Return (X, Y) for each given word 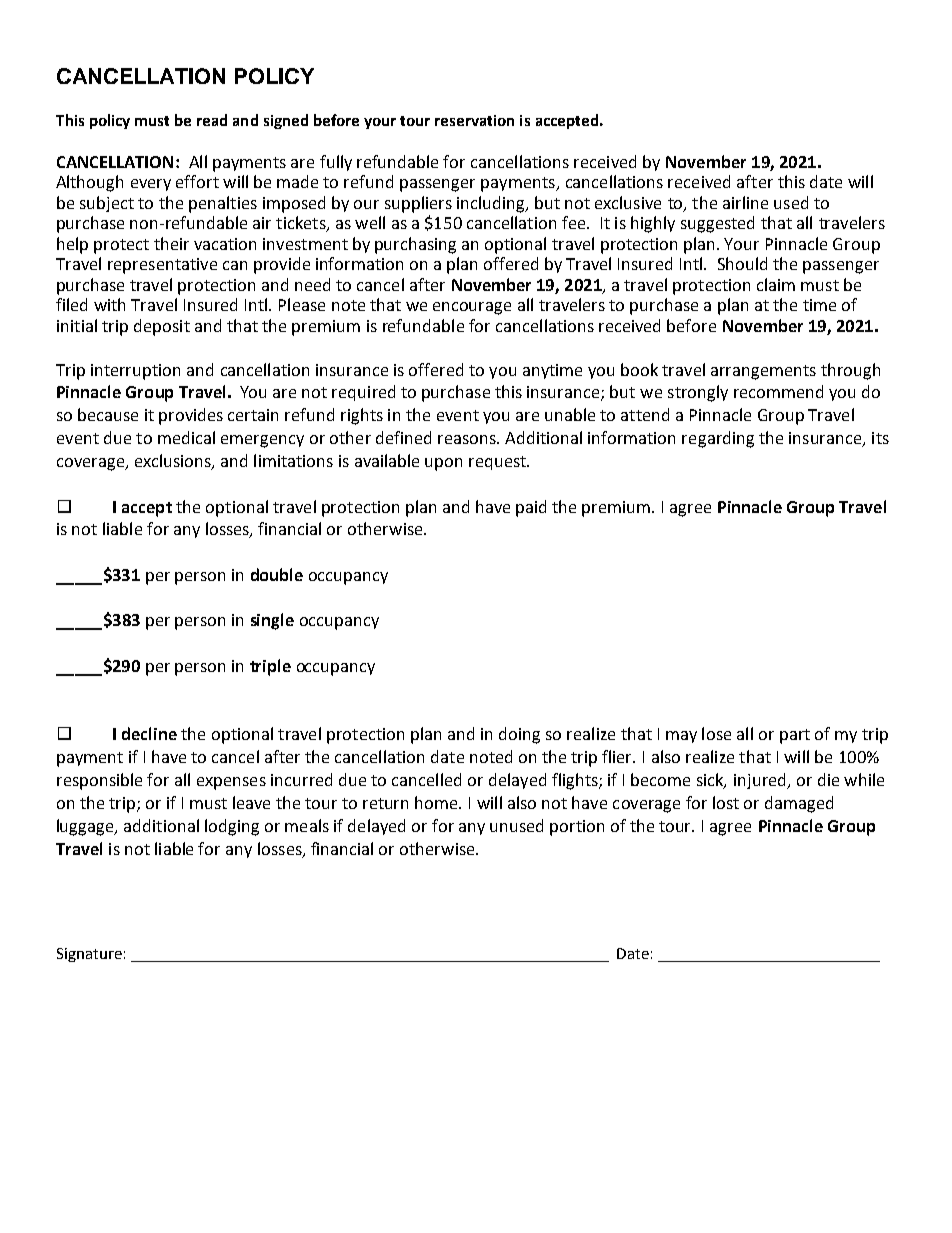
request (499, 463)
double (277, 574)
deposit (162, 327)
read (212, 120)
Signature (89, 955)
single (272, 621)
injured (761, 781)
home (437, 802)
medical (186, 437)
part (795, 736)
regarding (718, 439)
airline (745, 202)
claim (776, 284)
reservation (474, 120)
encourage (472, 308)
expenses (231, 783)
